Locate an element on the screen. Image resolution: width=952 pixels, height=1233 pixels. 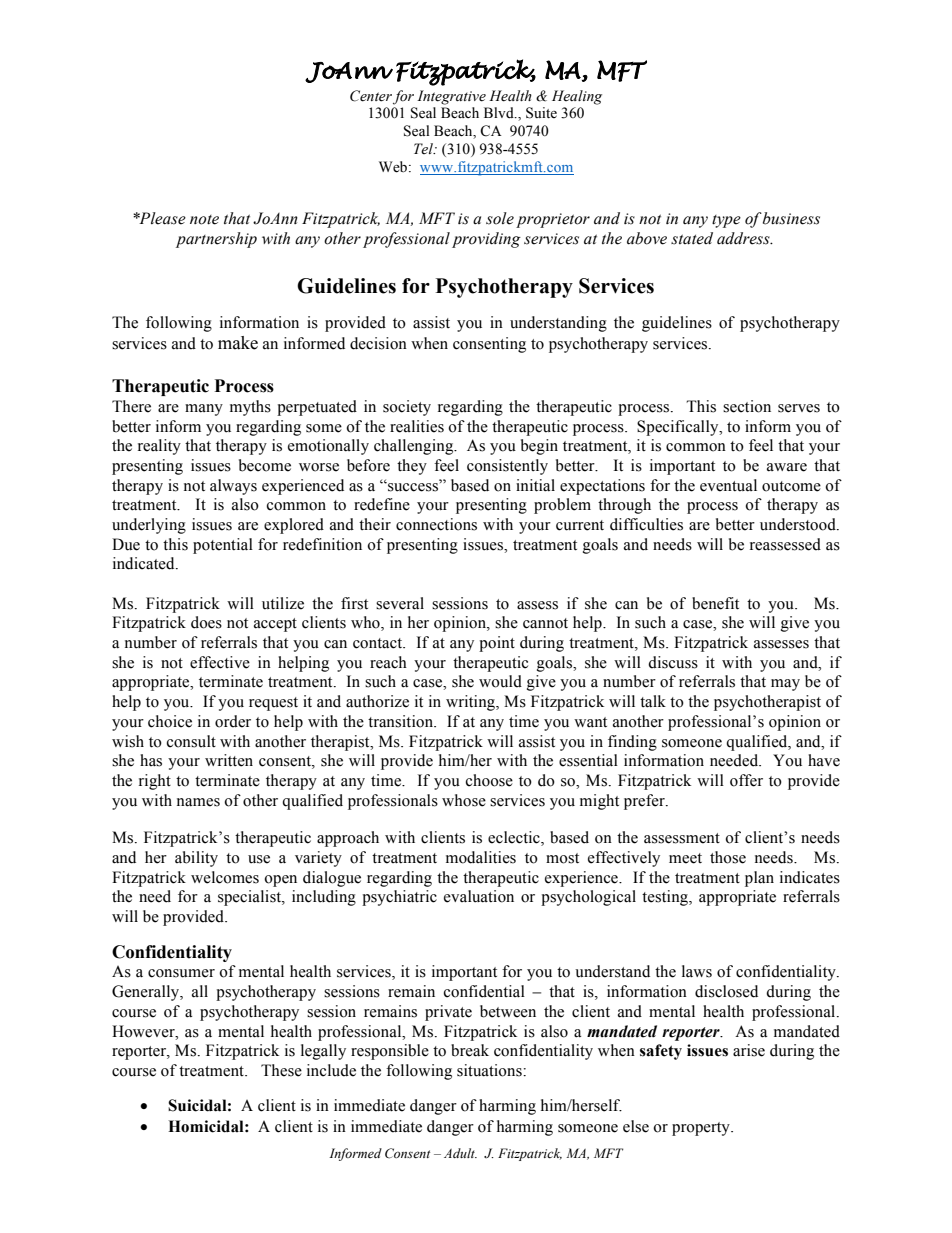
benefit is located at coordinates (715, 603).
